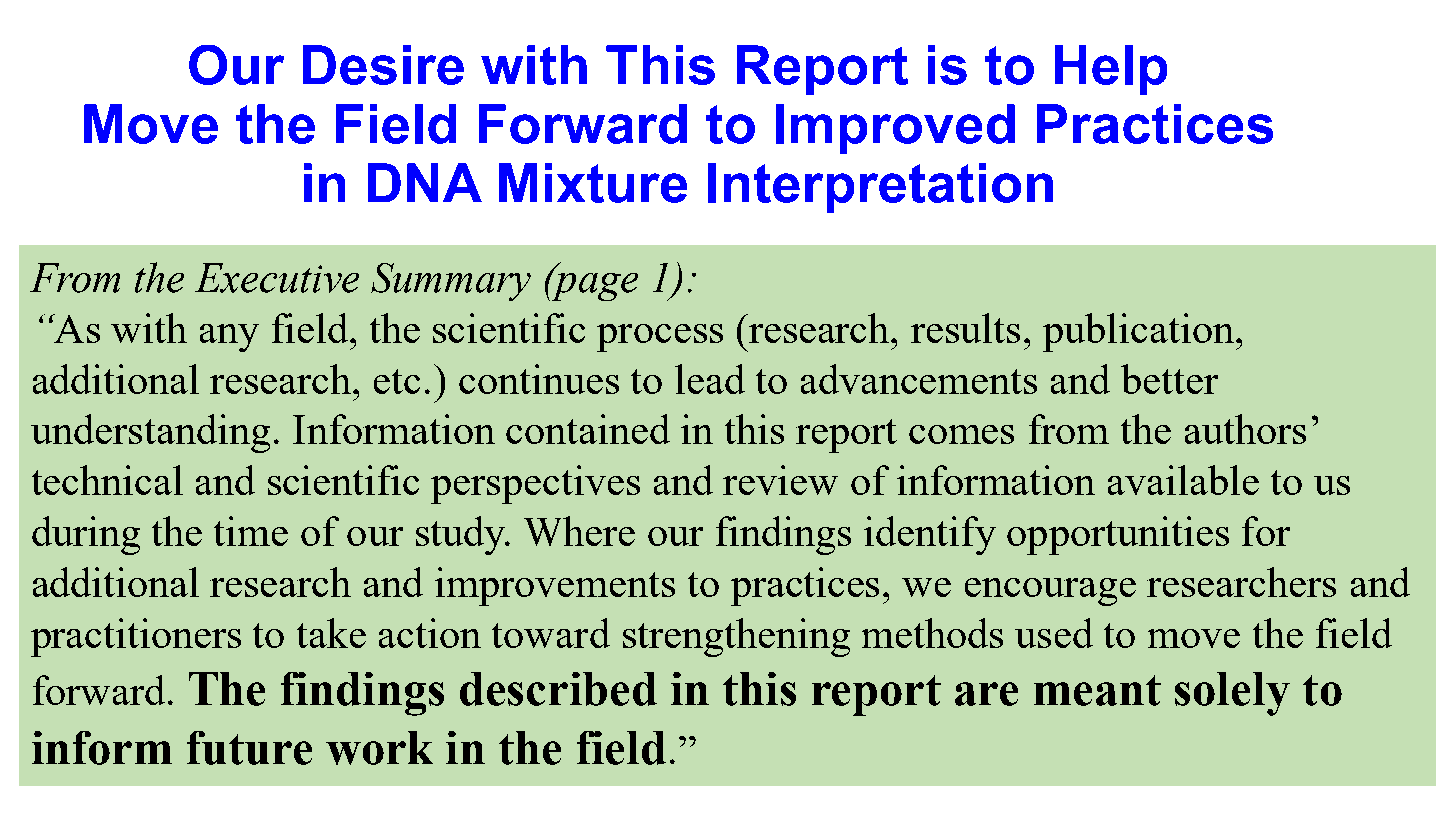 This screenshot has width=1456, height=819. I want to click on Desire, so click(383, 65).
